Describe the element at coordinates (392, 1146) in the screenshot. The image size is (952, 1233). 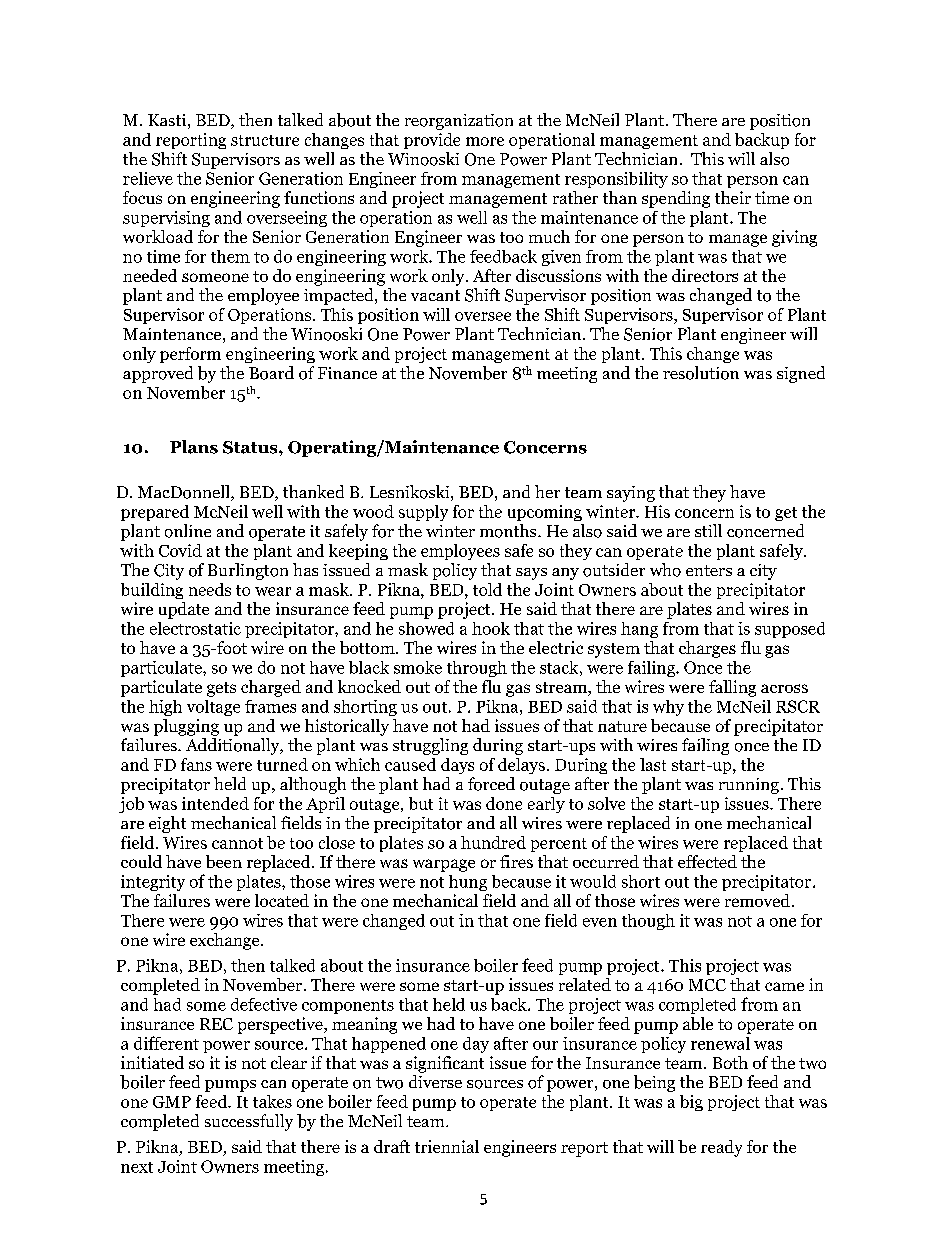
I see `draft` at that location.
